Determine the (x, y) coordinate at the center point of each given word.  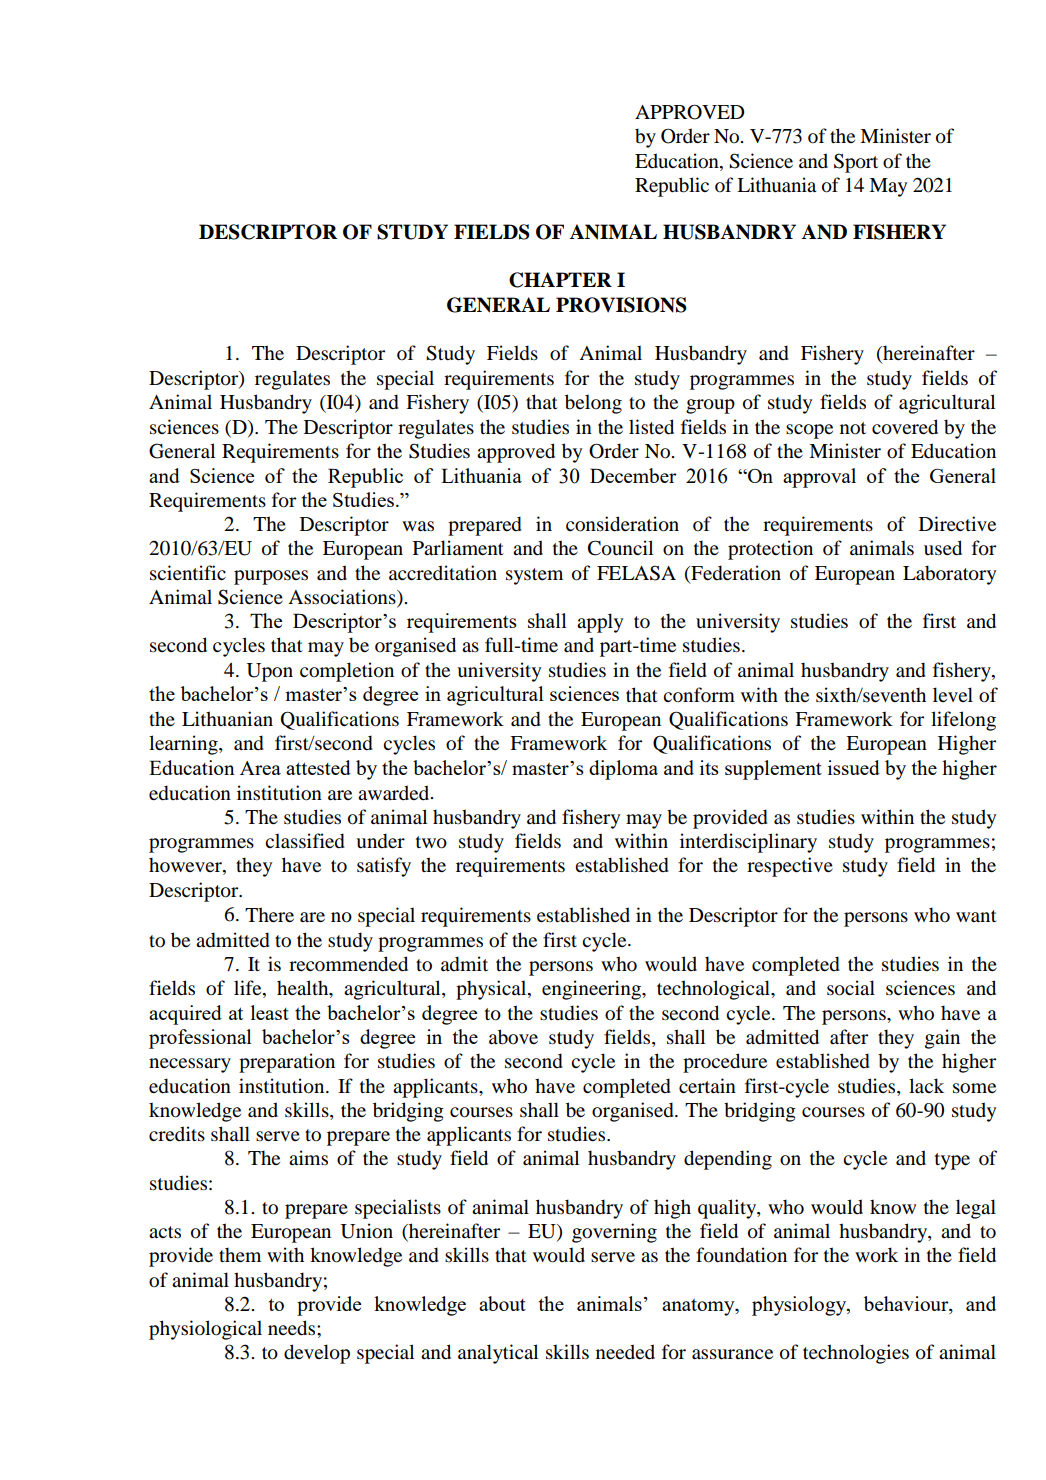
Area (260, 768)
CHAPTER (560, 280)
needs (293, 1328)
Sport (856, 163)
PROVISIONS (621, 305)
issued (854, 767)
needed (625, 1352)
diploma (623, 770)
